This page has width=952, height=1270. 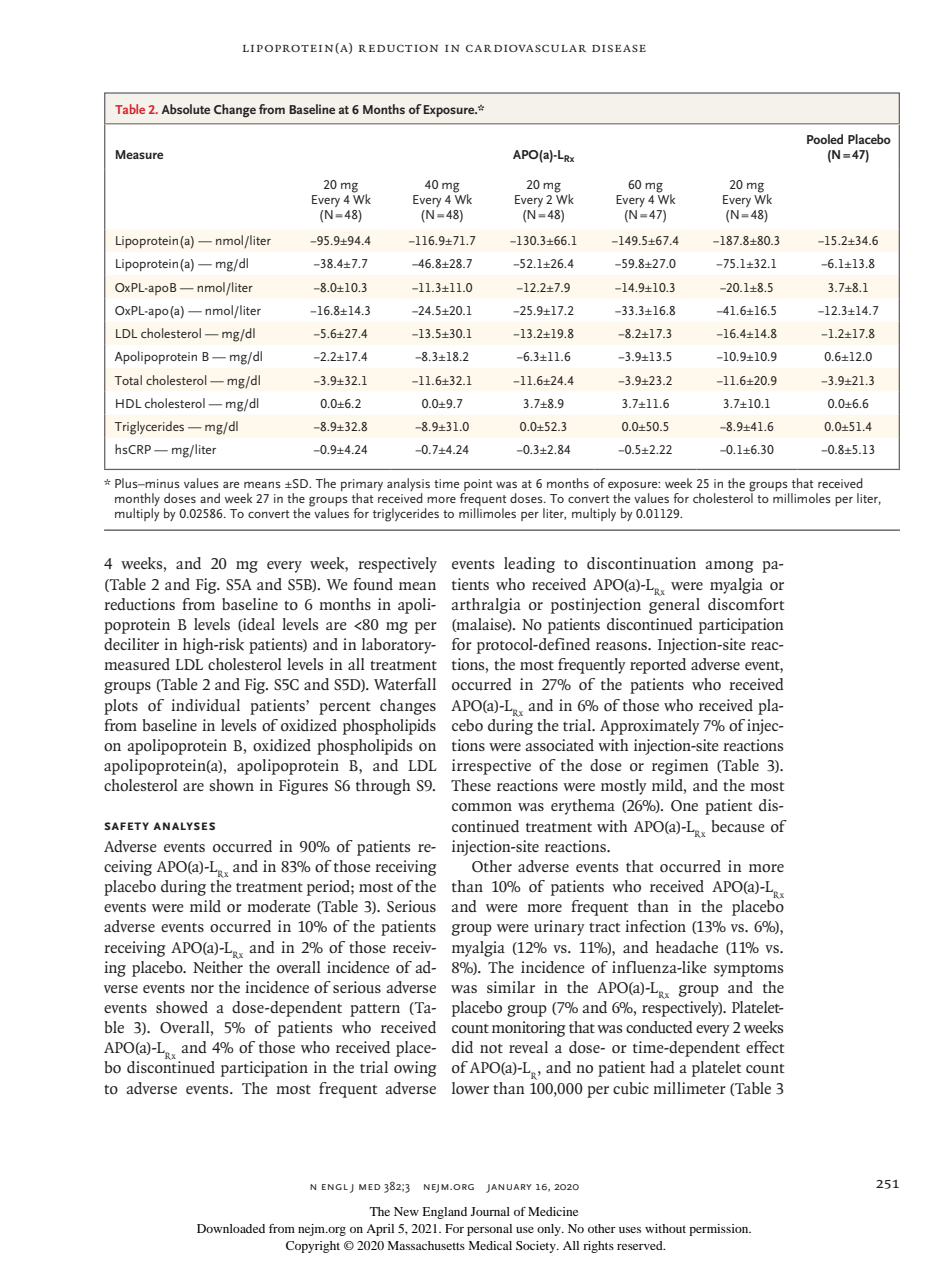 What do you see at coordinates (729, 567) in the page?
I see `among` at bounding box center [729, 567].
